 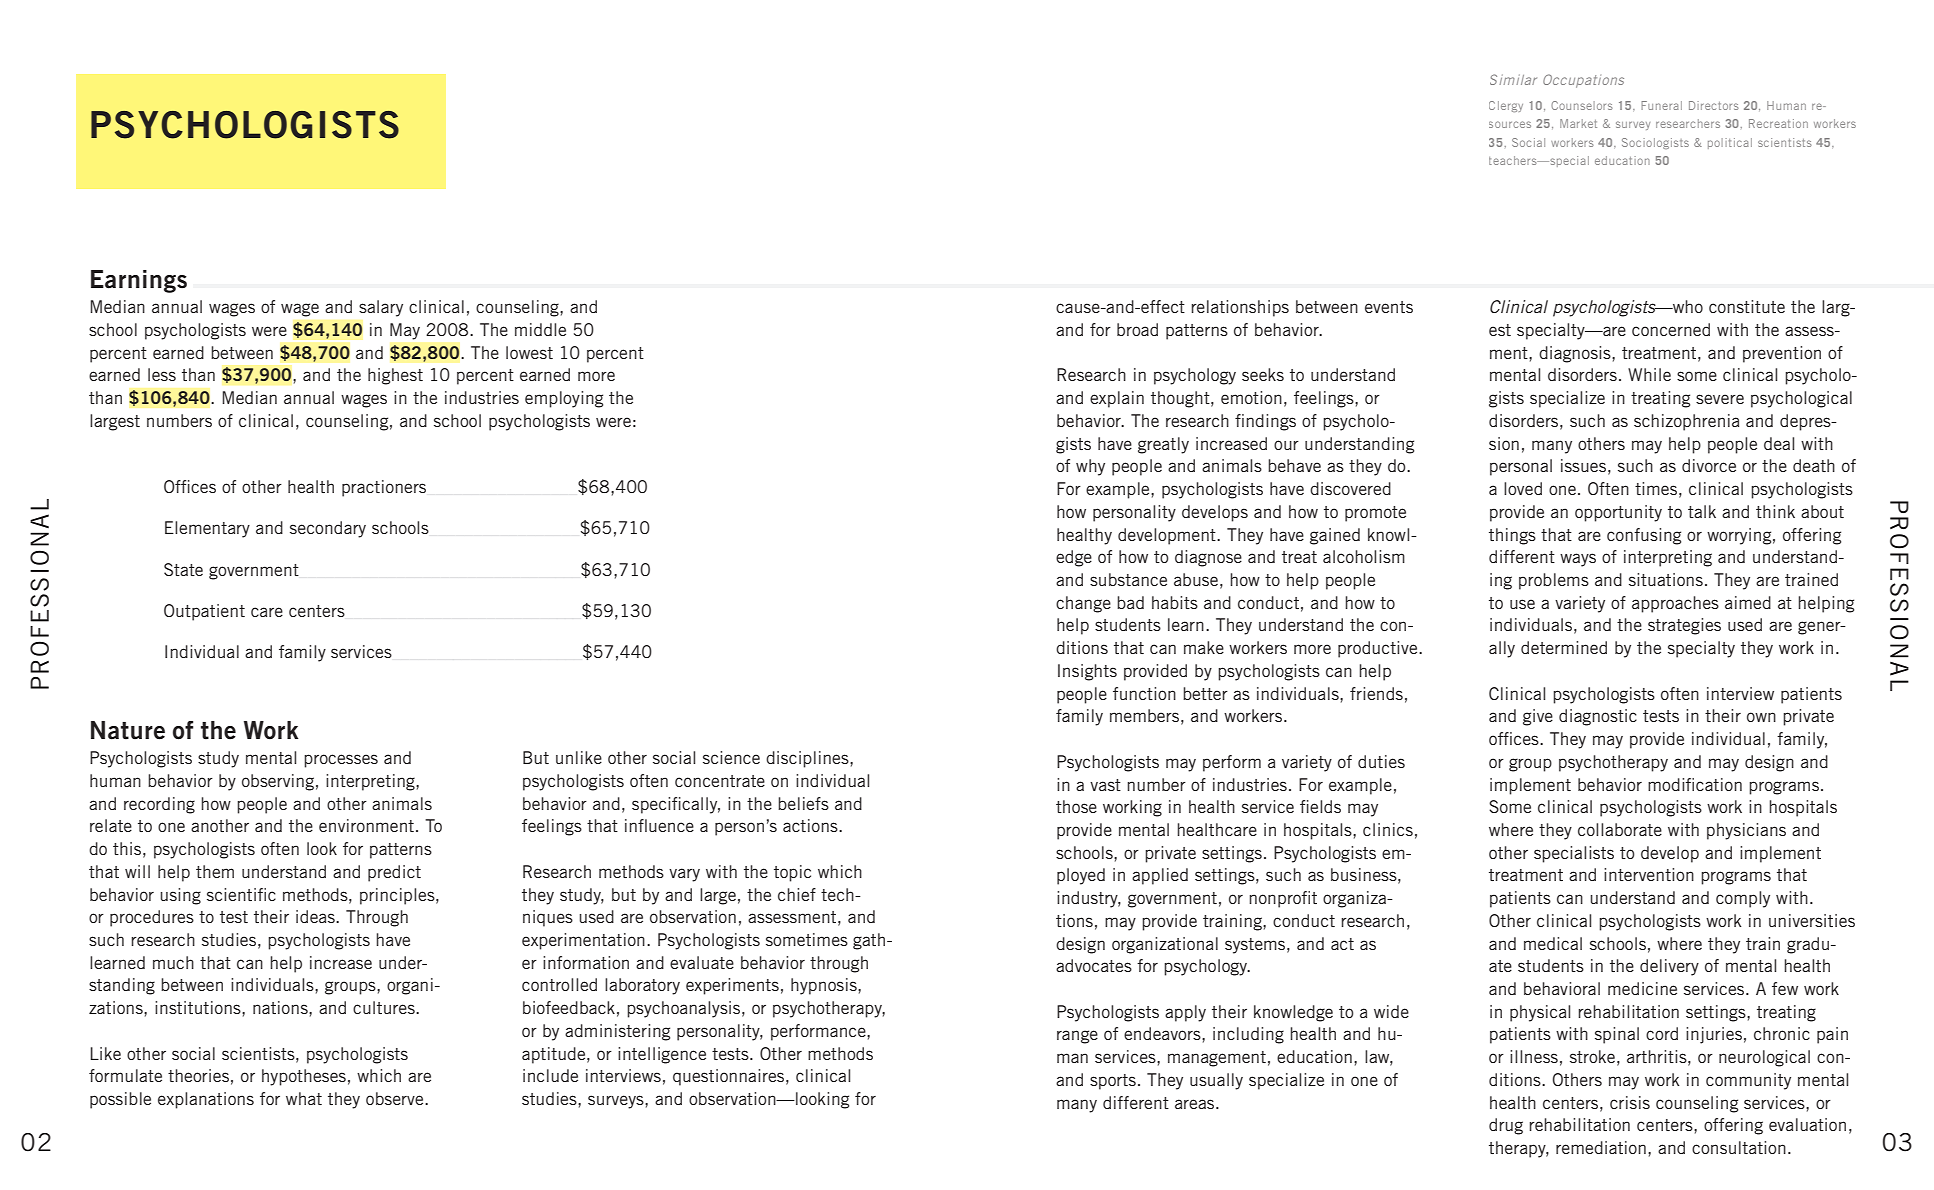 I want to click on Earnings, so click(x=139, y=281).
